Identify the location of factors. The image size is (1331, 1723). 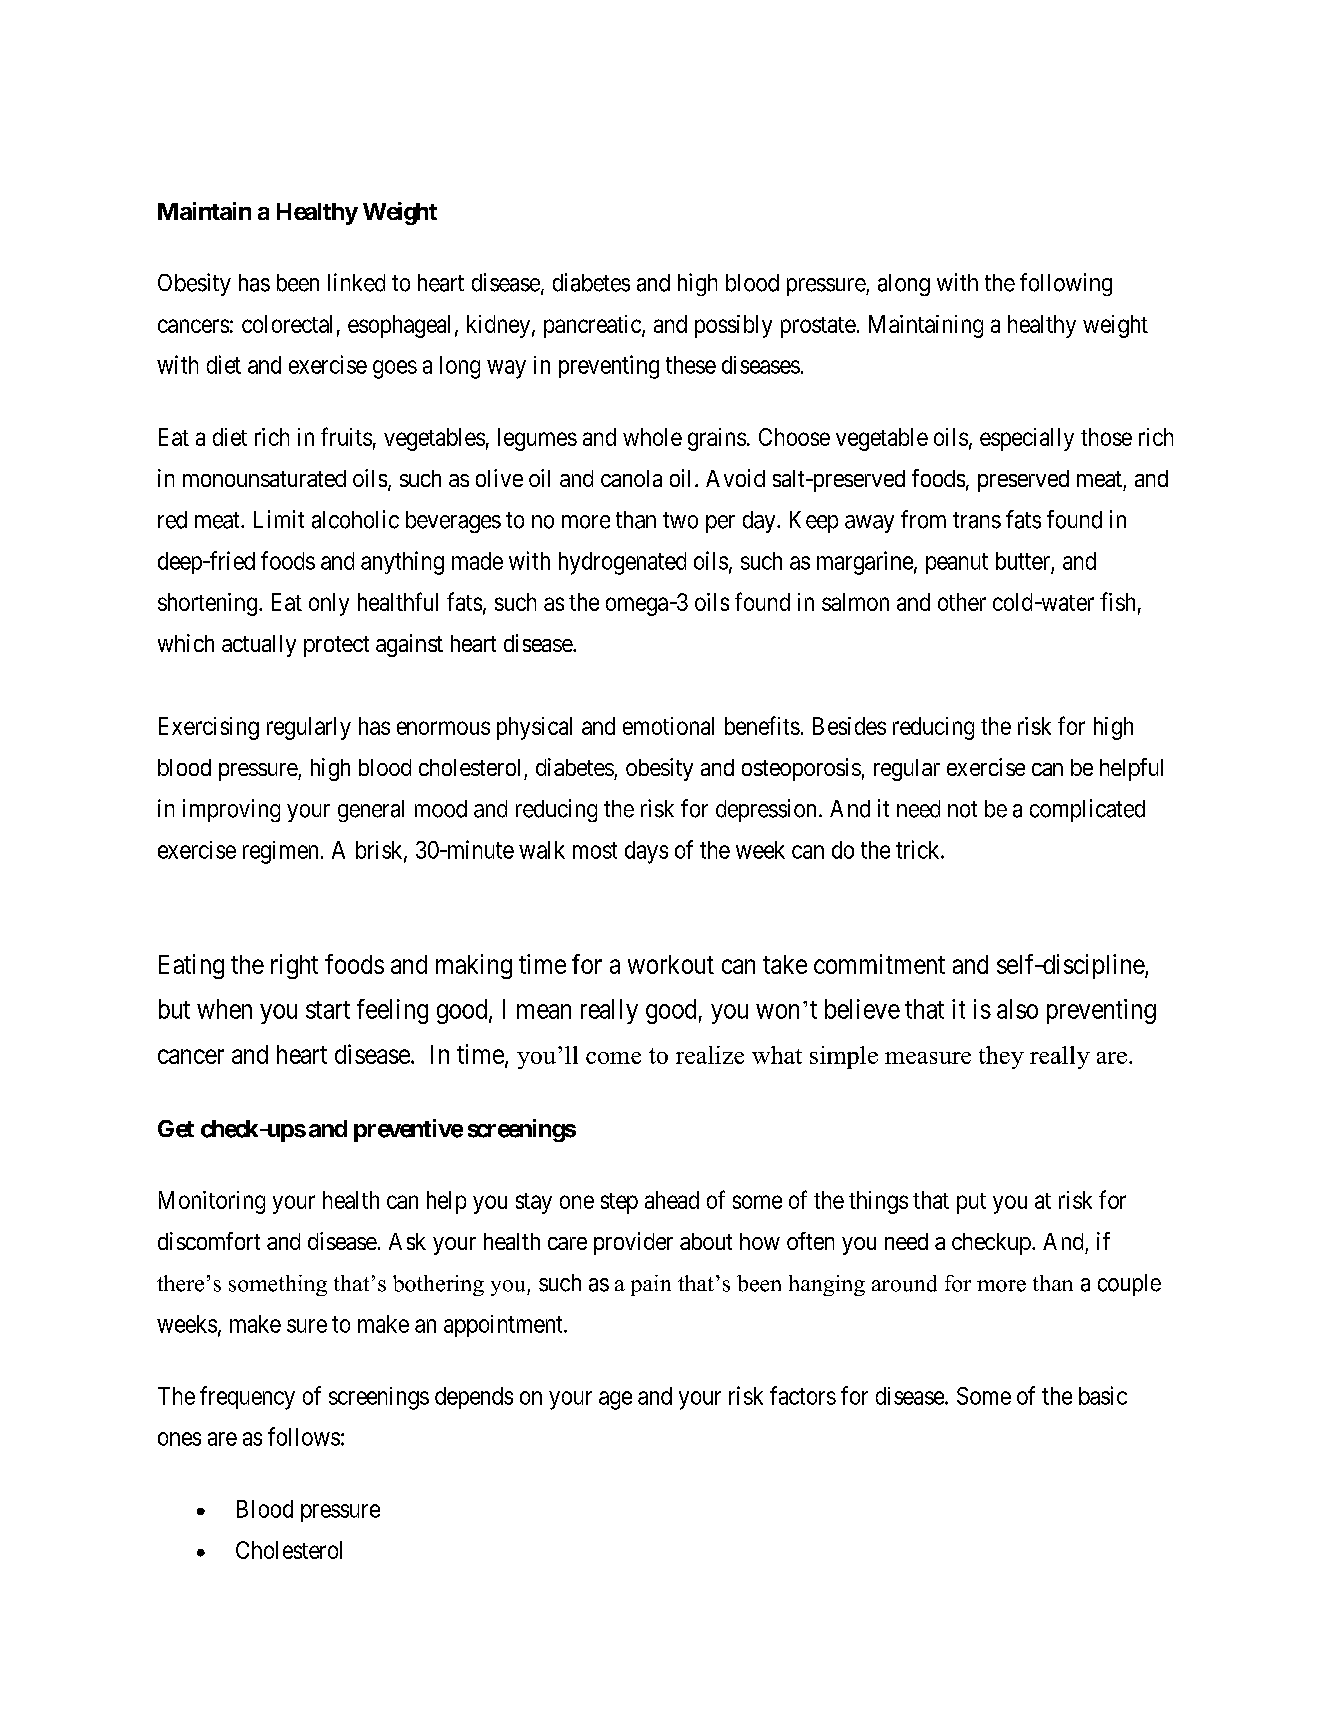
(803, 1395).
